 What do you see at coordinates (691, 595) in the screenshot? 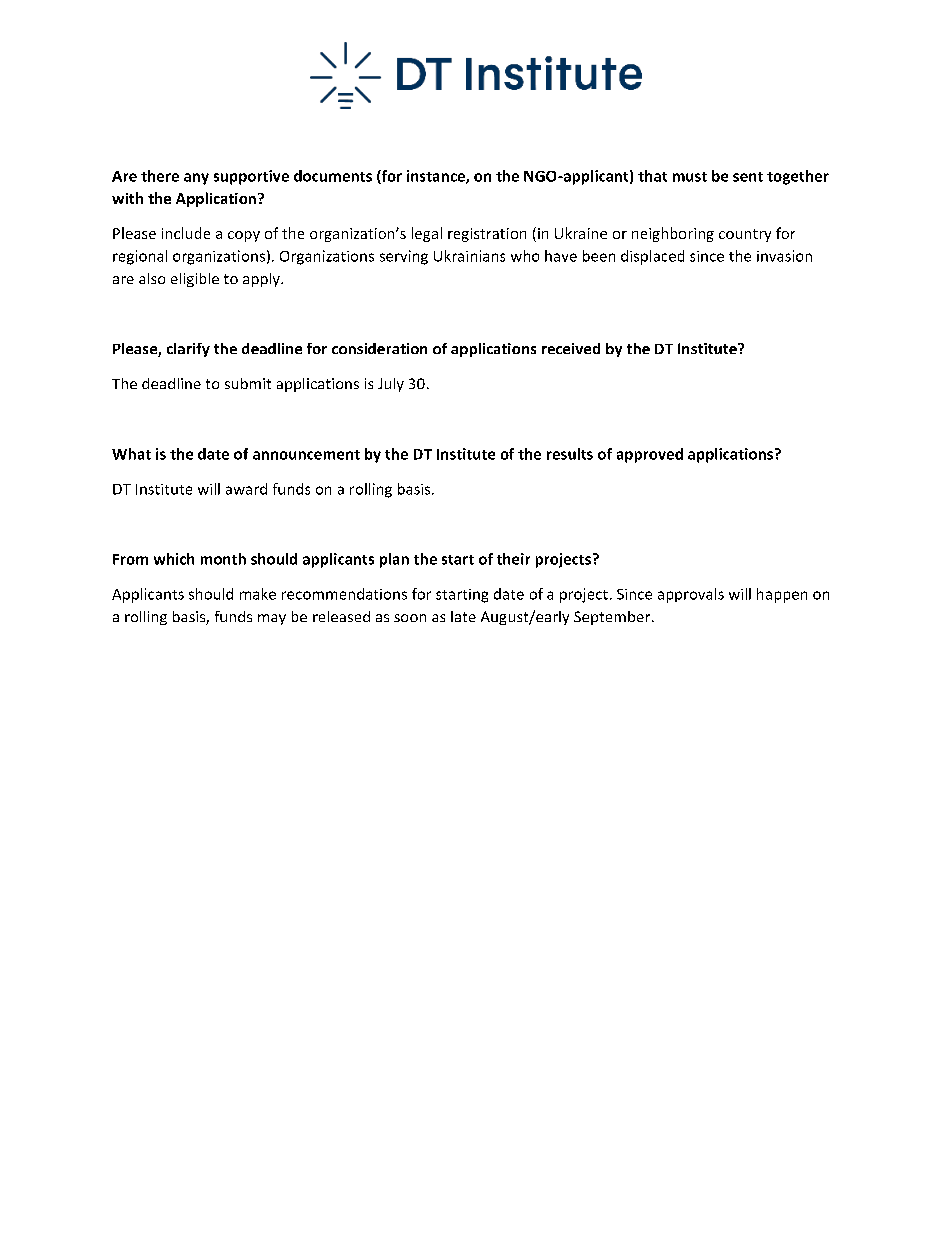
I see `approvals` at bounding box center [691, 595].
